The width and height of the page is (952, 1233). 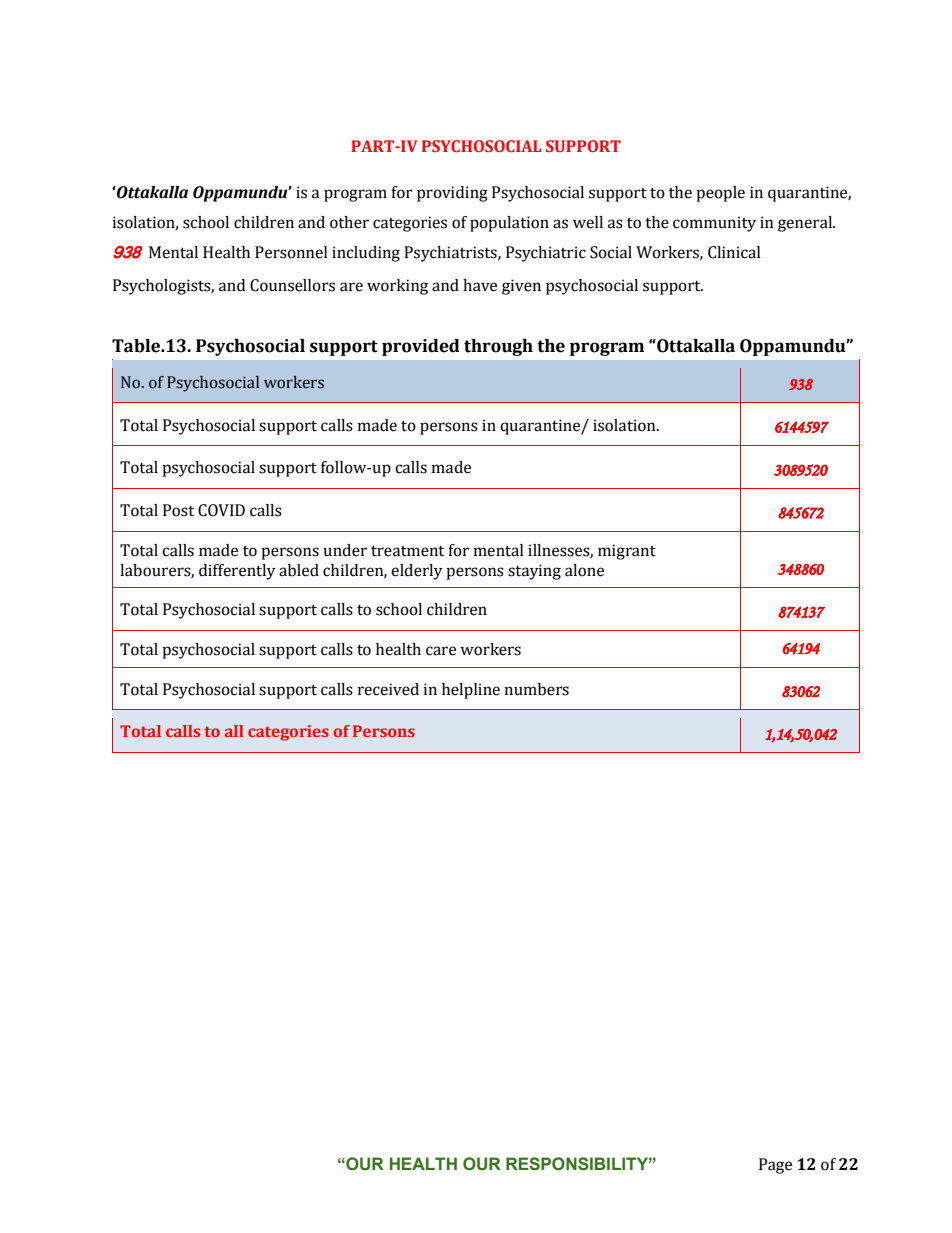 I want to click on migrant, so click(x=627, y=552).
